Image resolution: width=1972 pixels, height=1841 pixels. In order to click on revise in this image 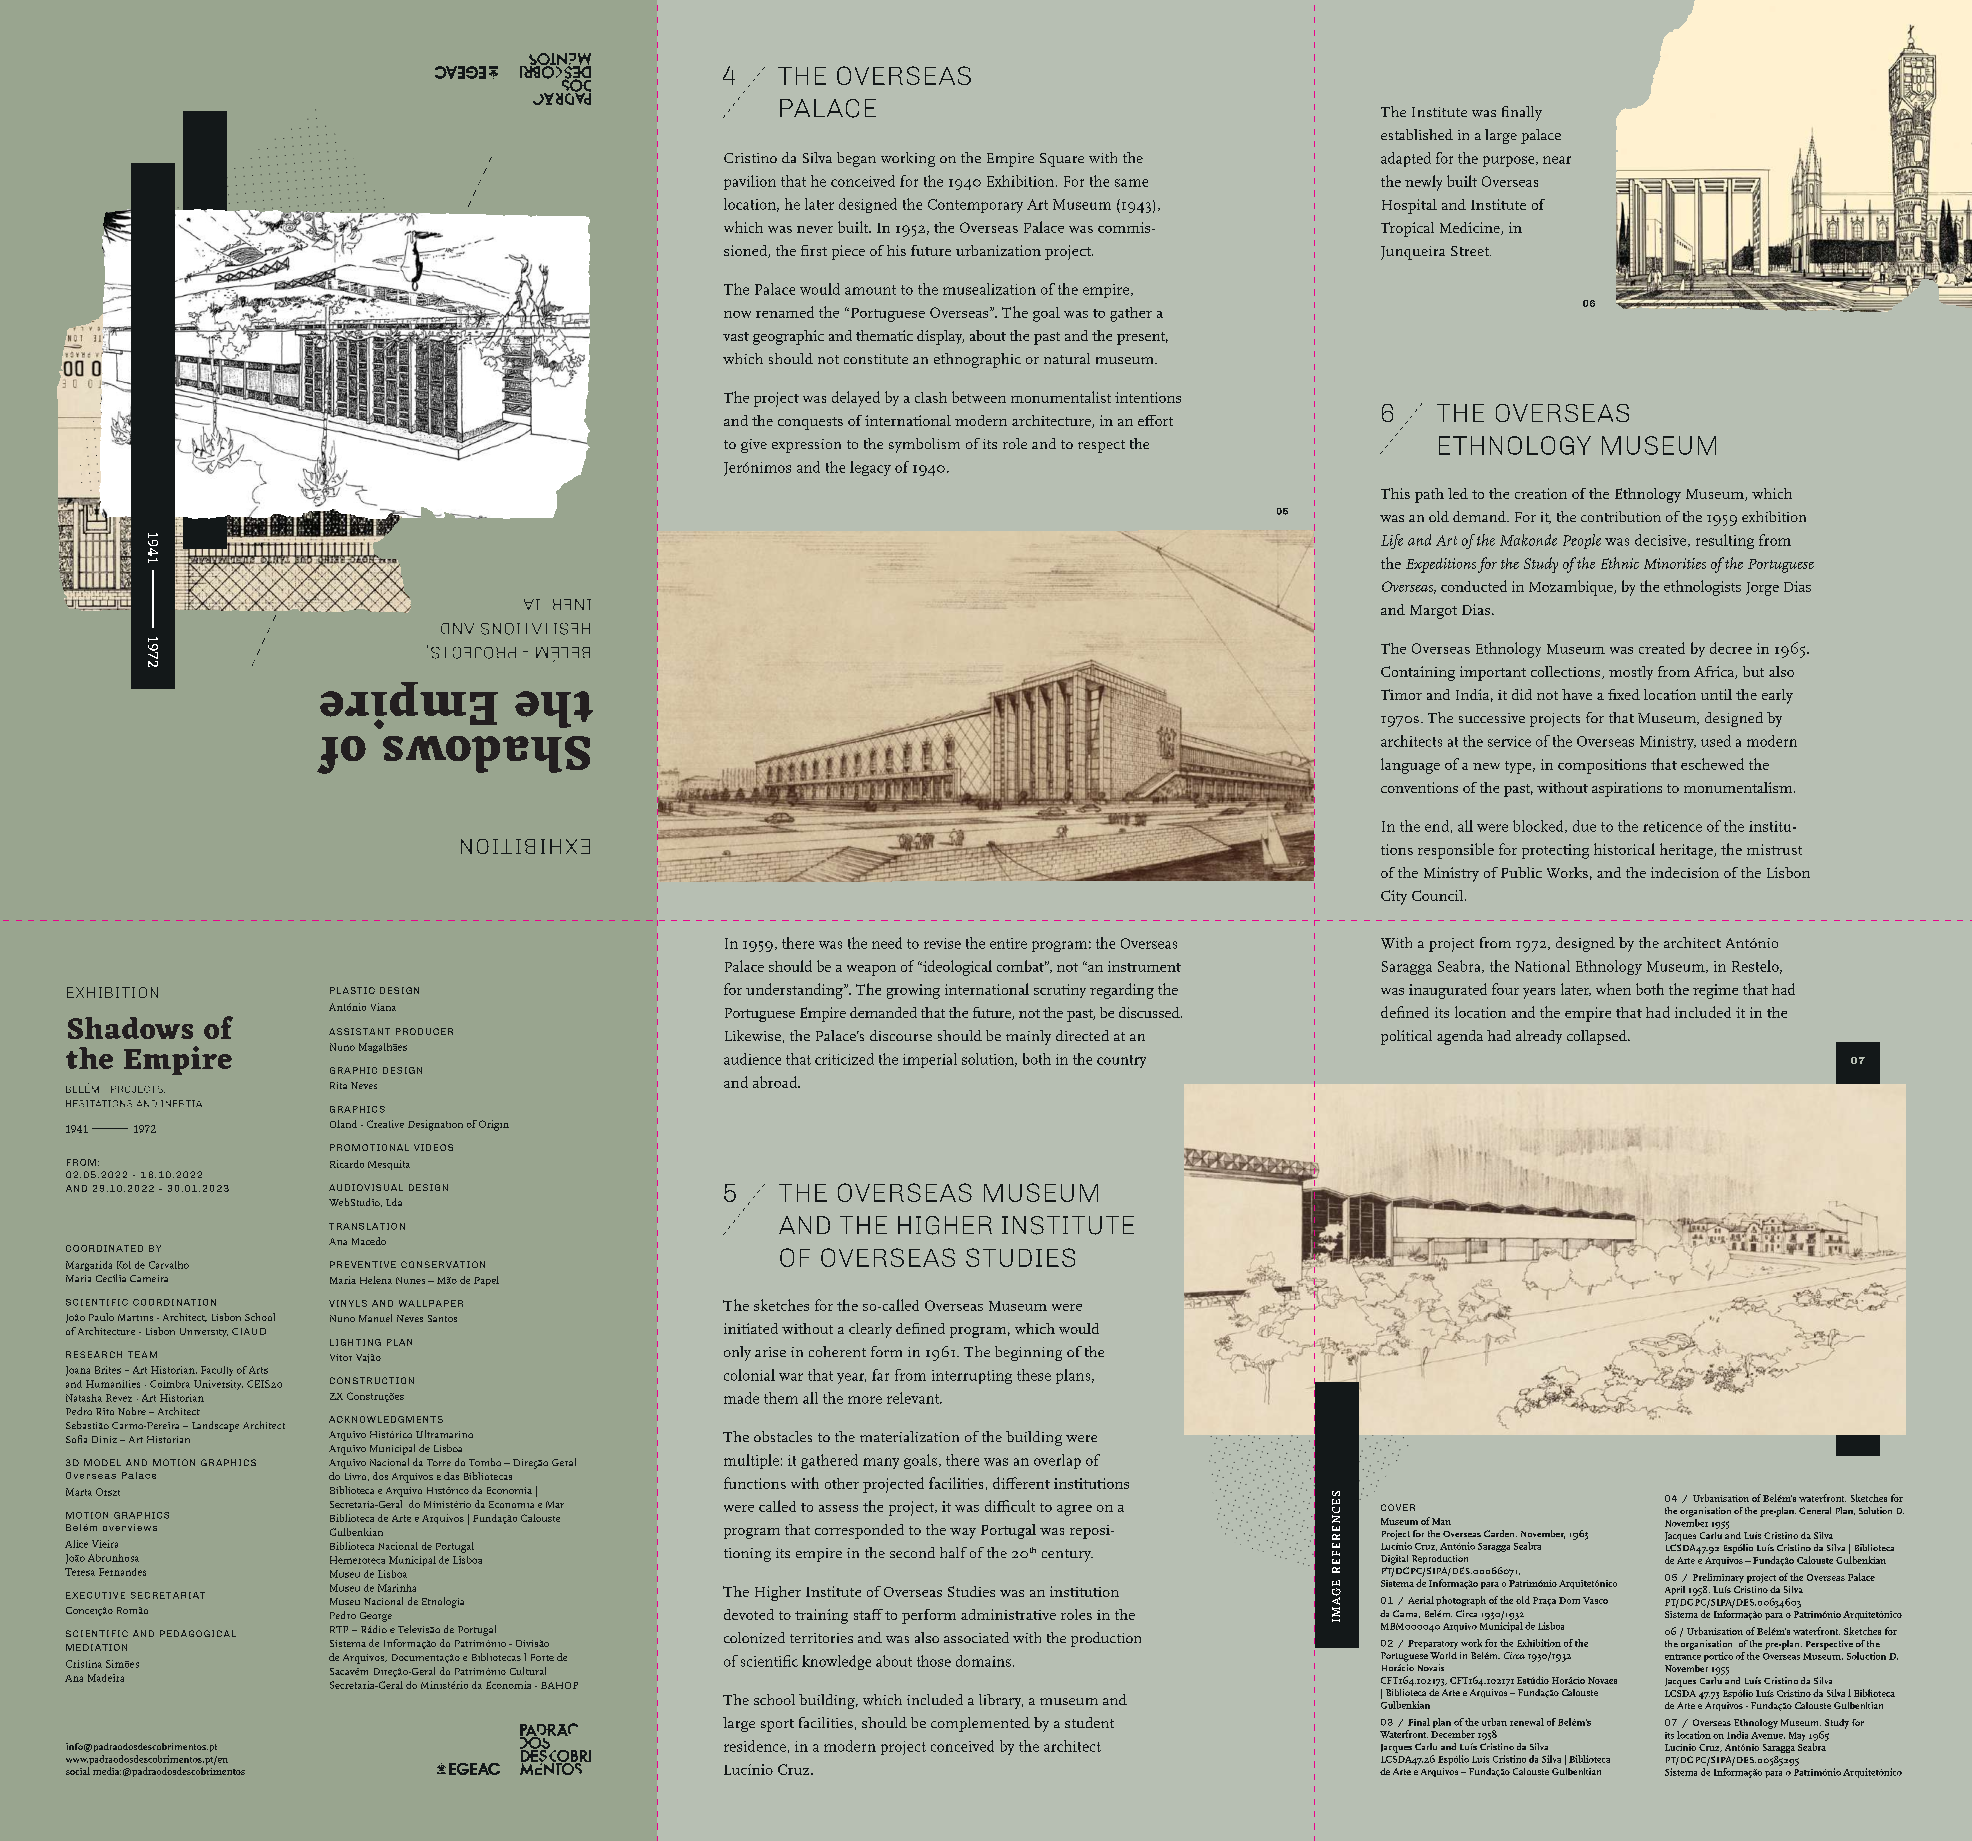, I will do `click(942, 943)`.
